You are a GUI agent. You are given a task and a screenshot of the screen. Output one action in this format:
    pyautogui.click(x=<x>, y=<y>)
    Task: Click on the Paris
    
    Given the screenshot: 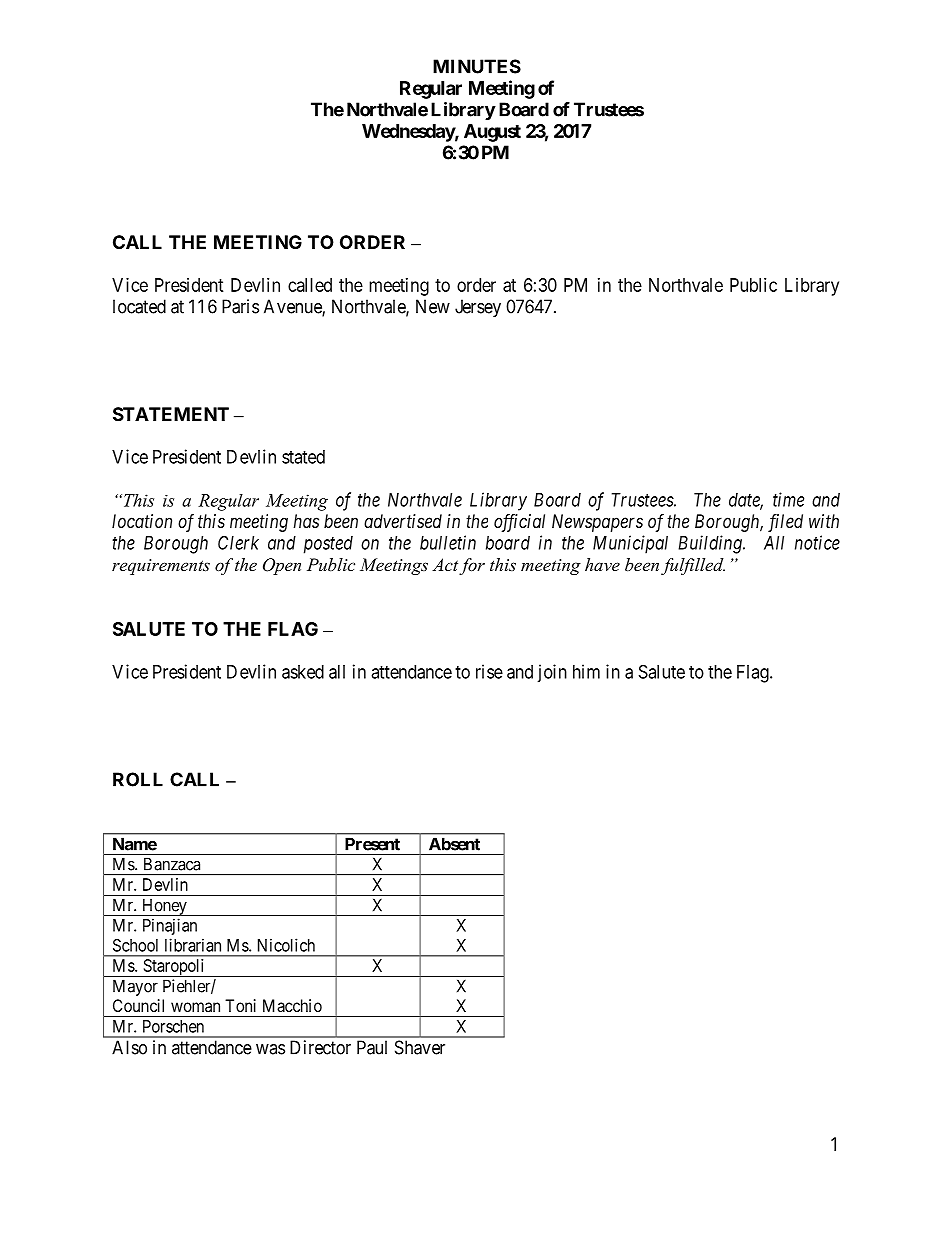 What is the action you would take?
    pyautogui.click(x=240, y=306)
